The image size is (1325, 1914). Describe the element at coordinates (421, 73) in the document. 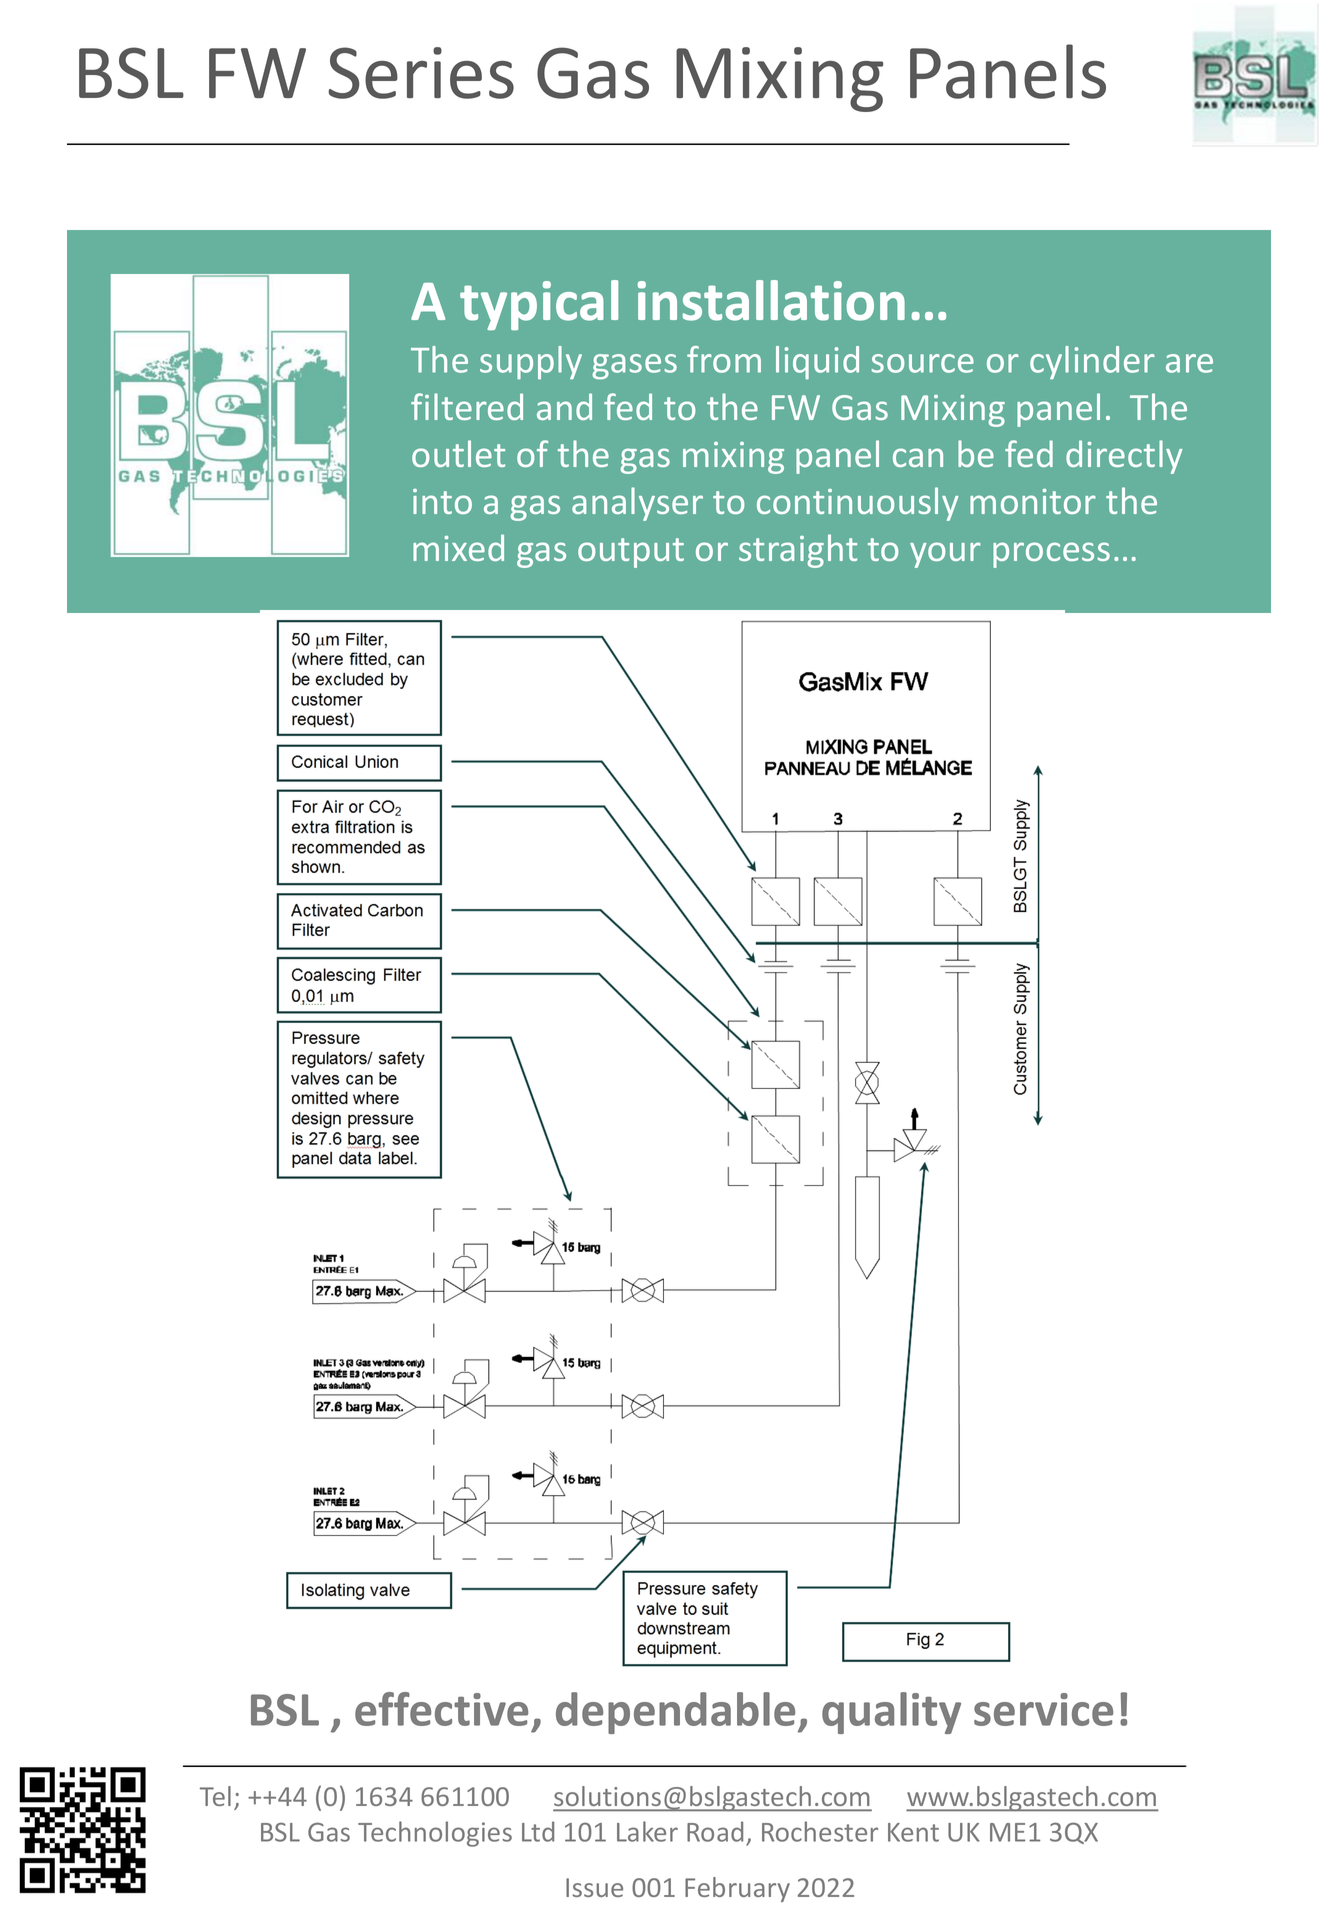

I see `Series` at that location.
